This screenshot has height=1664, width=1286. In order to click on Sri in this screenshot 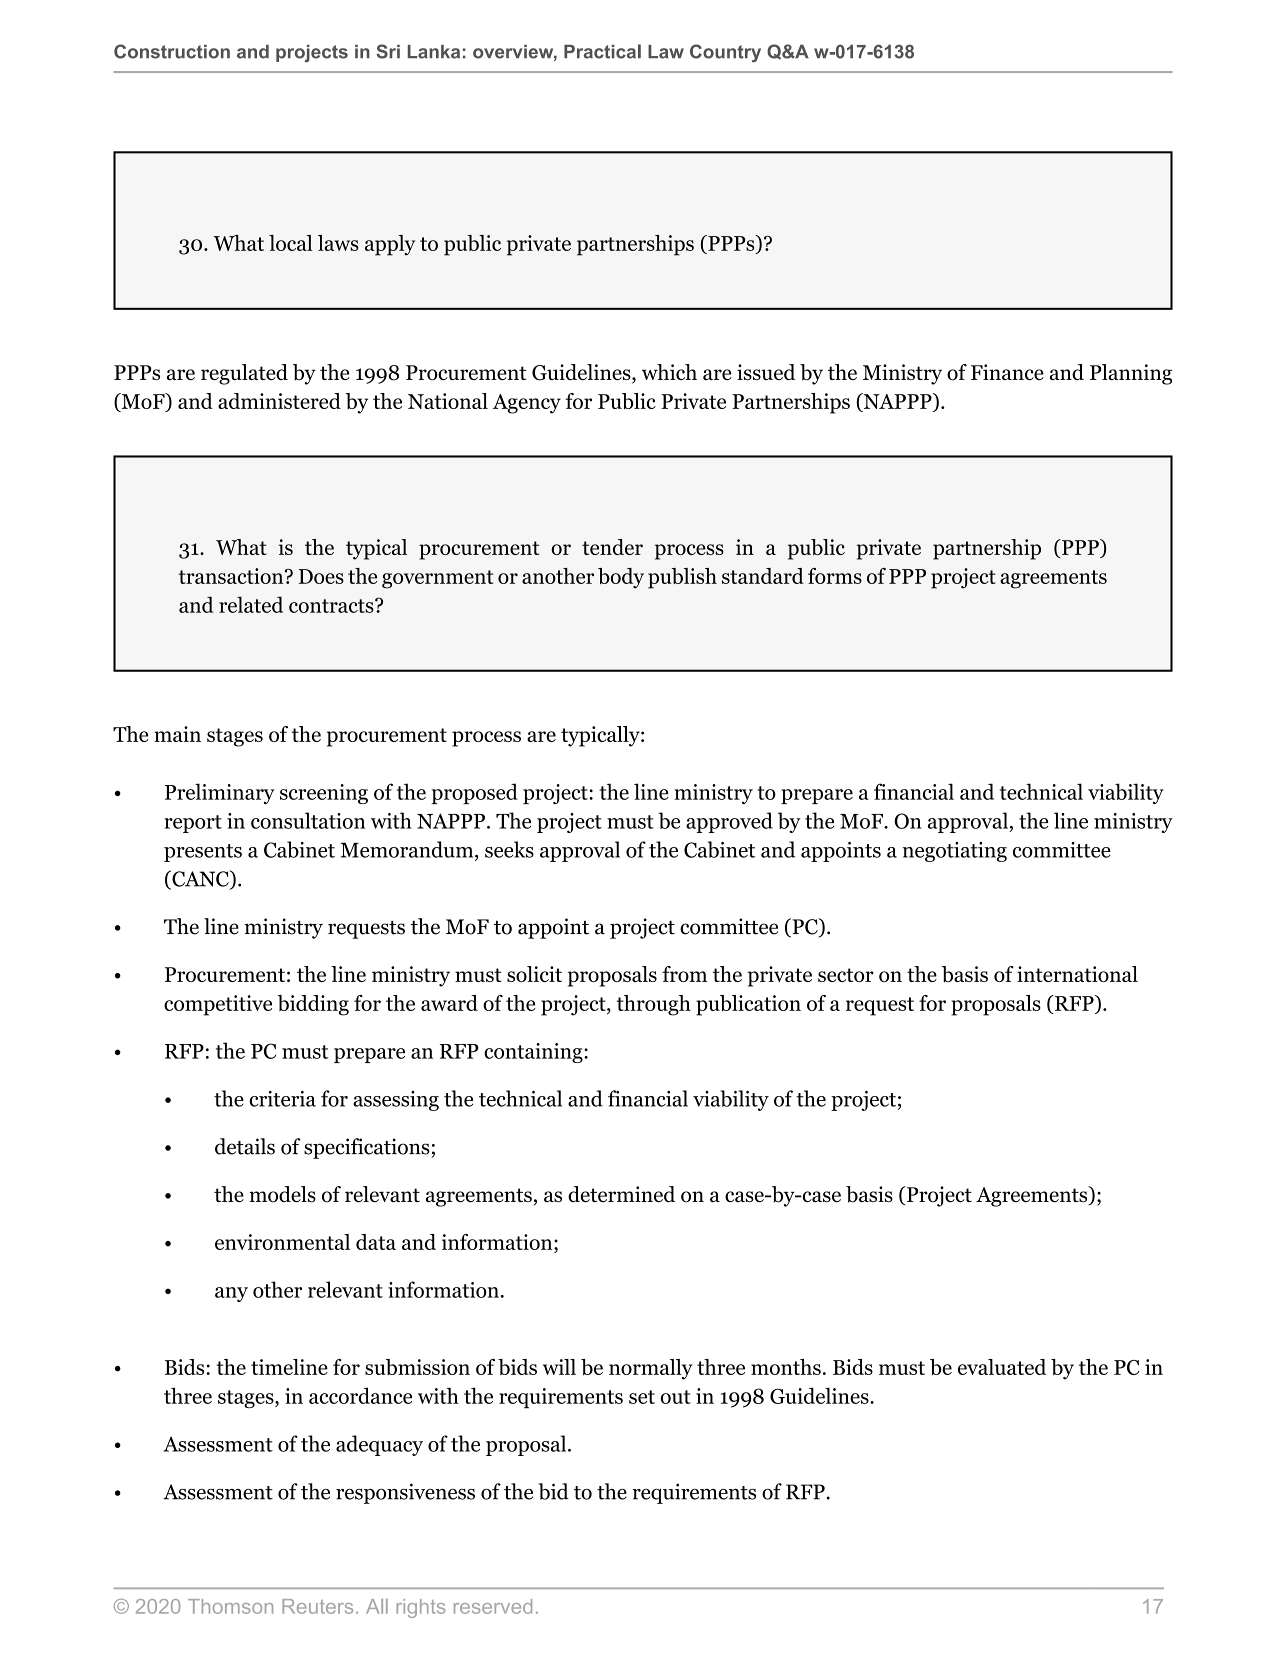, I will do `click(388, 51)`.
